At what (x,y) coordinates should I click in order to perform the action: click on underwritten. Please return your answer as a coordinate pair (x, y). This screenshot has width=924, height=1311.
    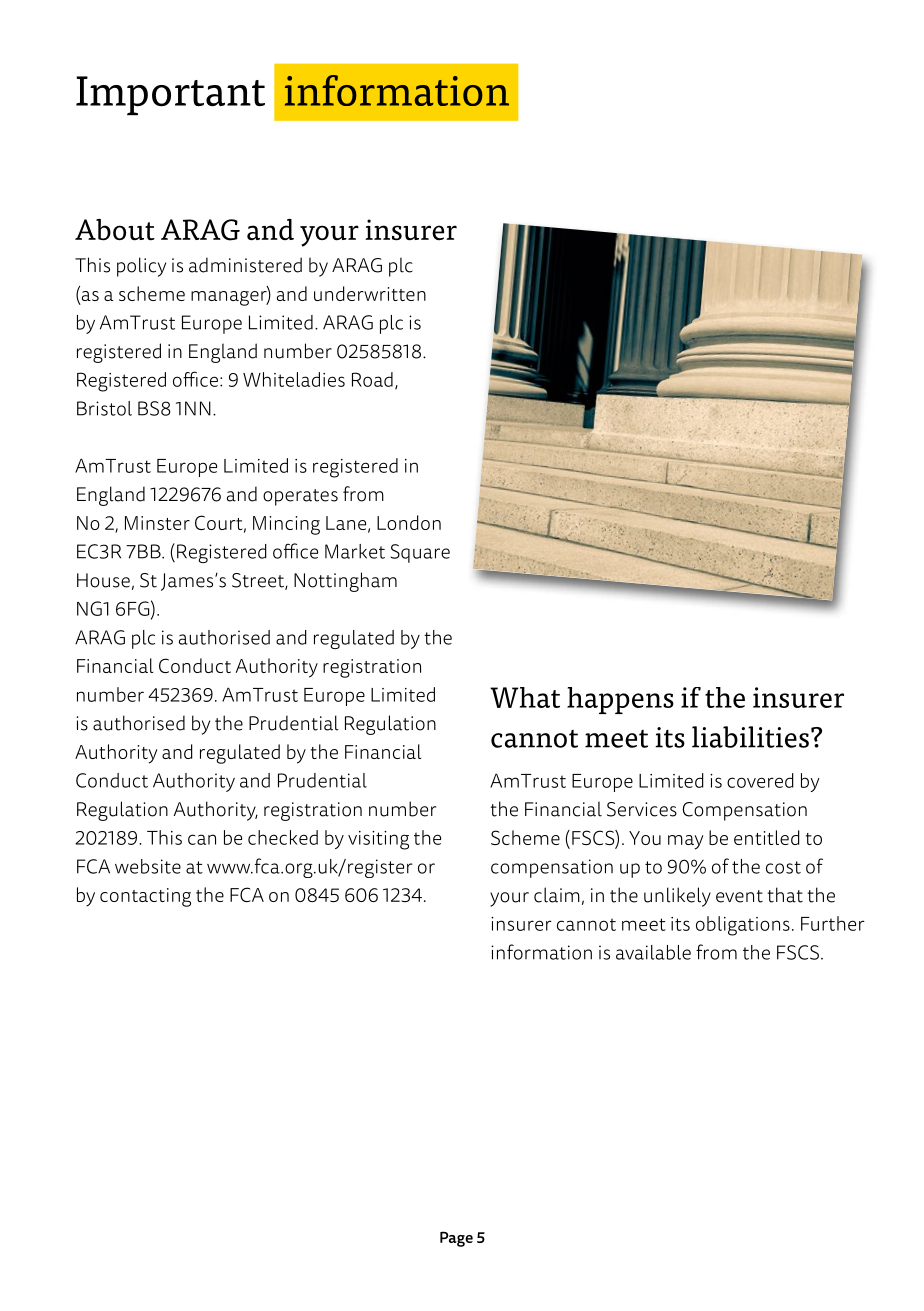
    Looking at the image, I should click on (370, 293).
